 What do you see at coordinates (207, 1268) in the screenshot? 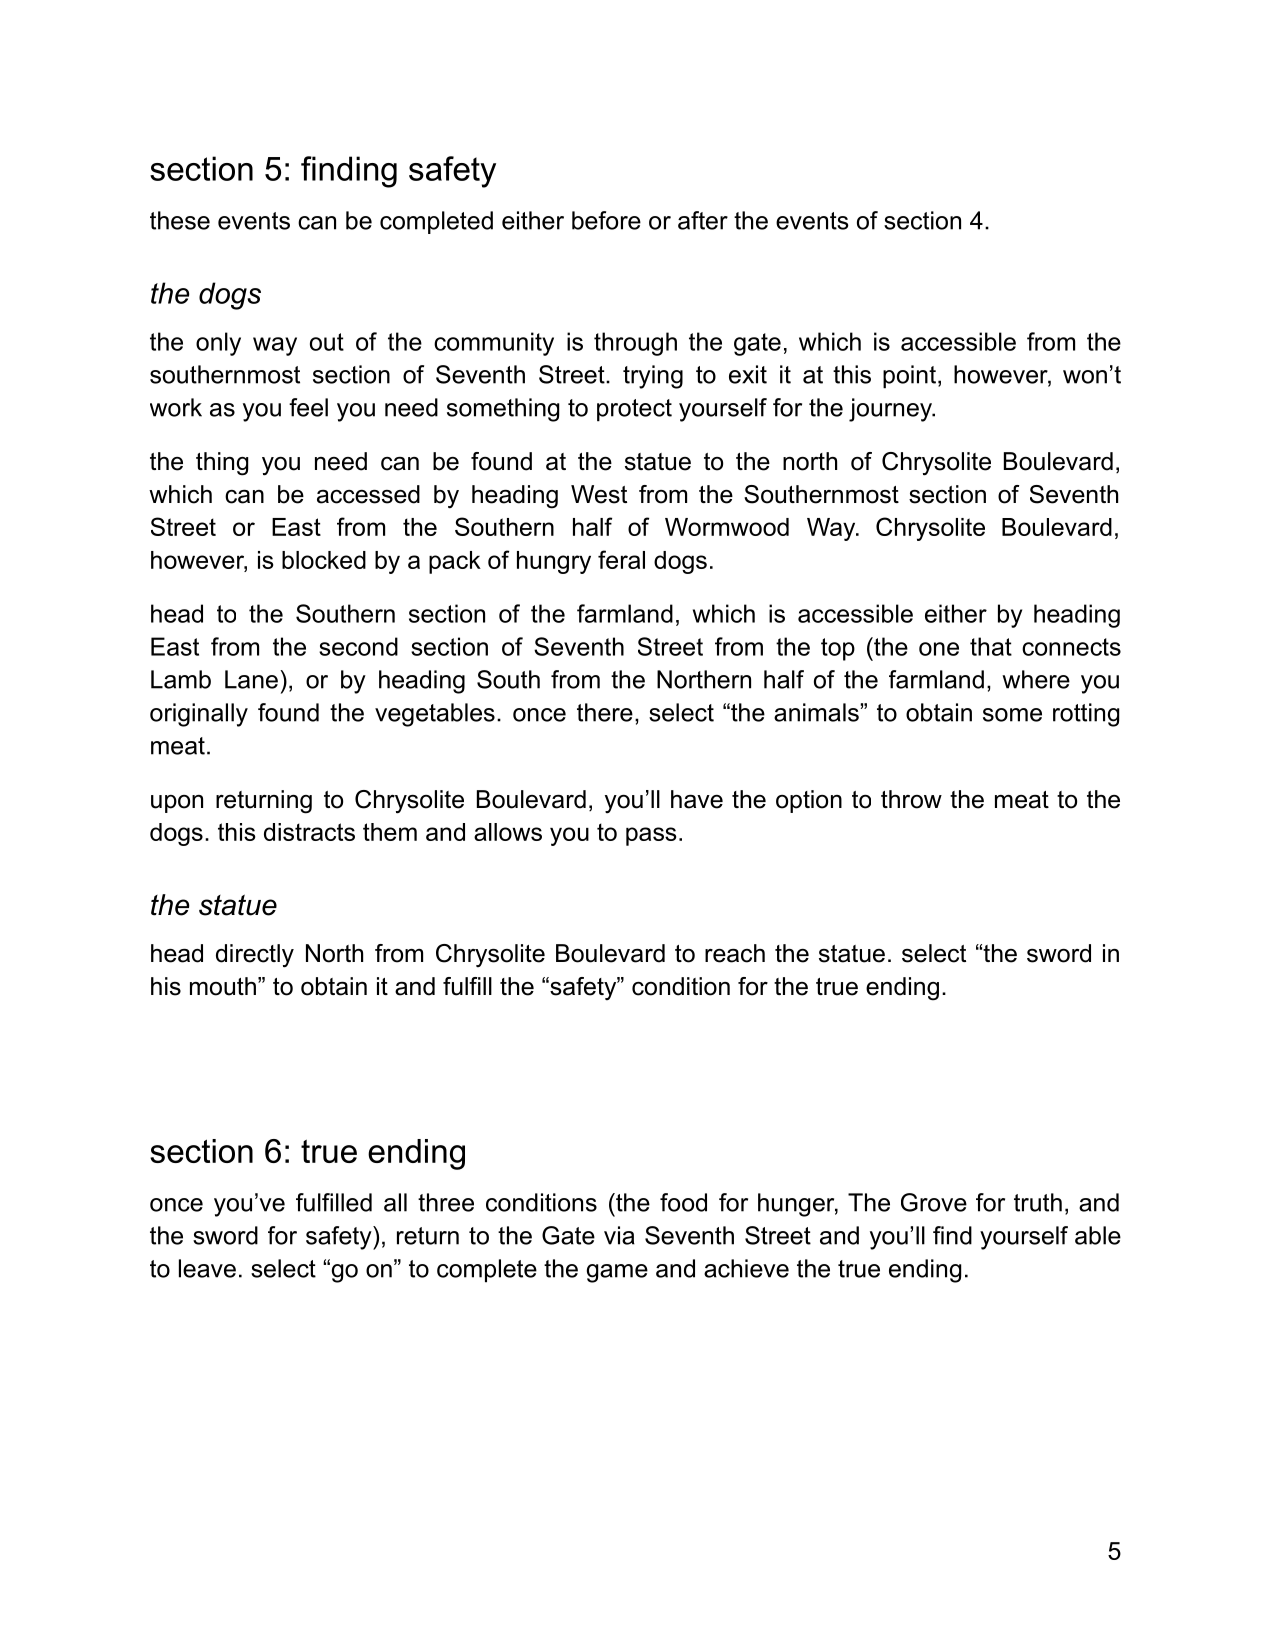
I see `leave` at bounding box center [207, 1268].
